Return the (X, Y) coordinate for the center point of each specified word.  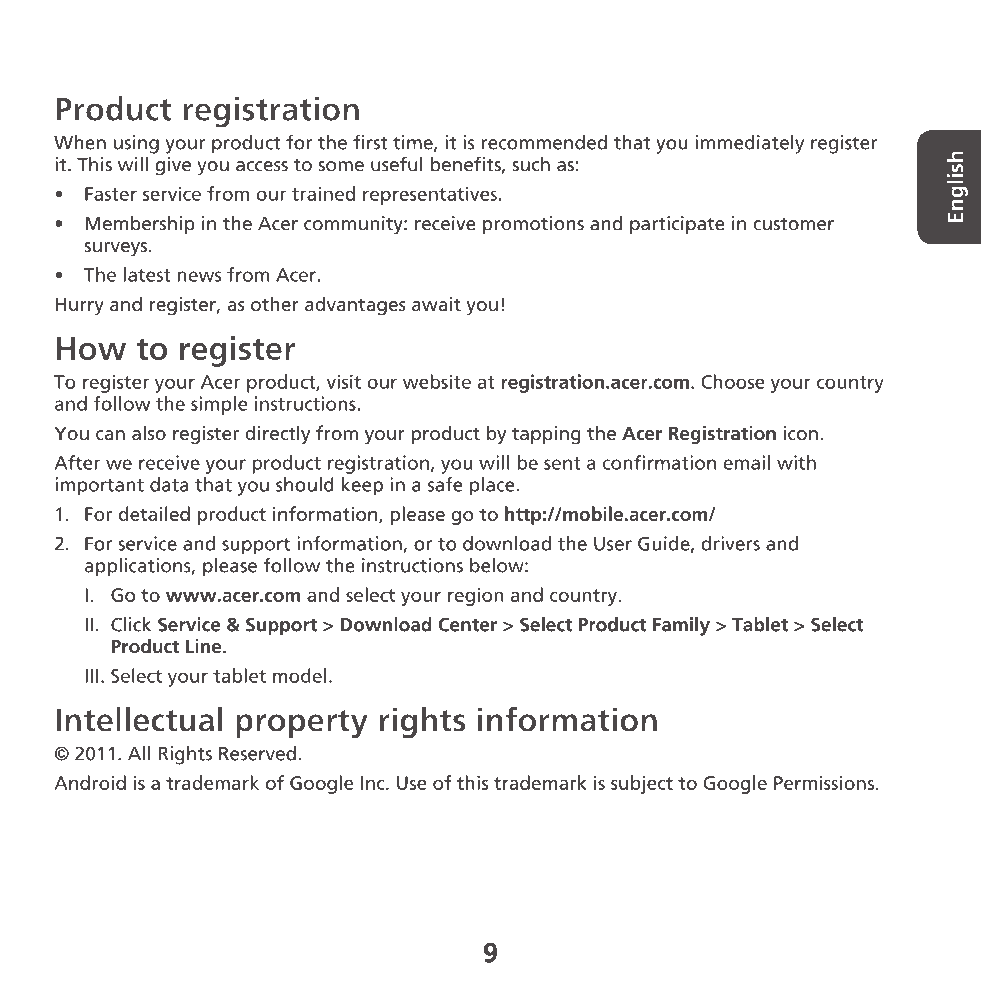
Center (468, 624)
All (139, 753)
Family (681, 626)
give (173, 166)
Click (131, 624)
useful (397, 164)
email (746, 462)
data (169, 484)
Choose (733, 381)
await (436, 304)
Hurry (80, 306)
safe (445, 484)
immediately (750, 144)
